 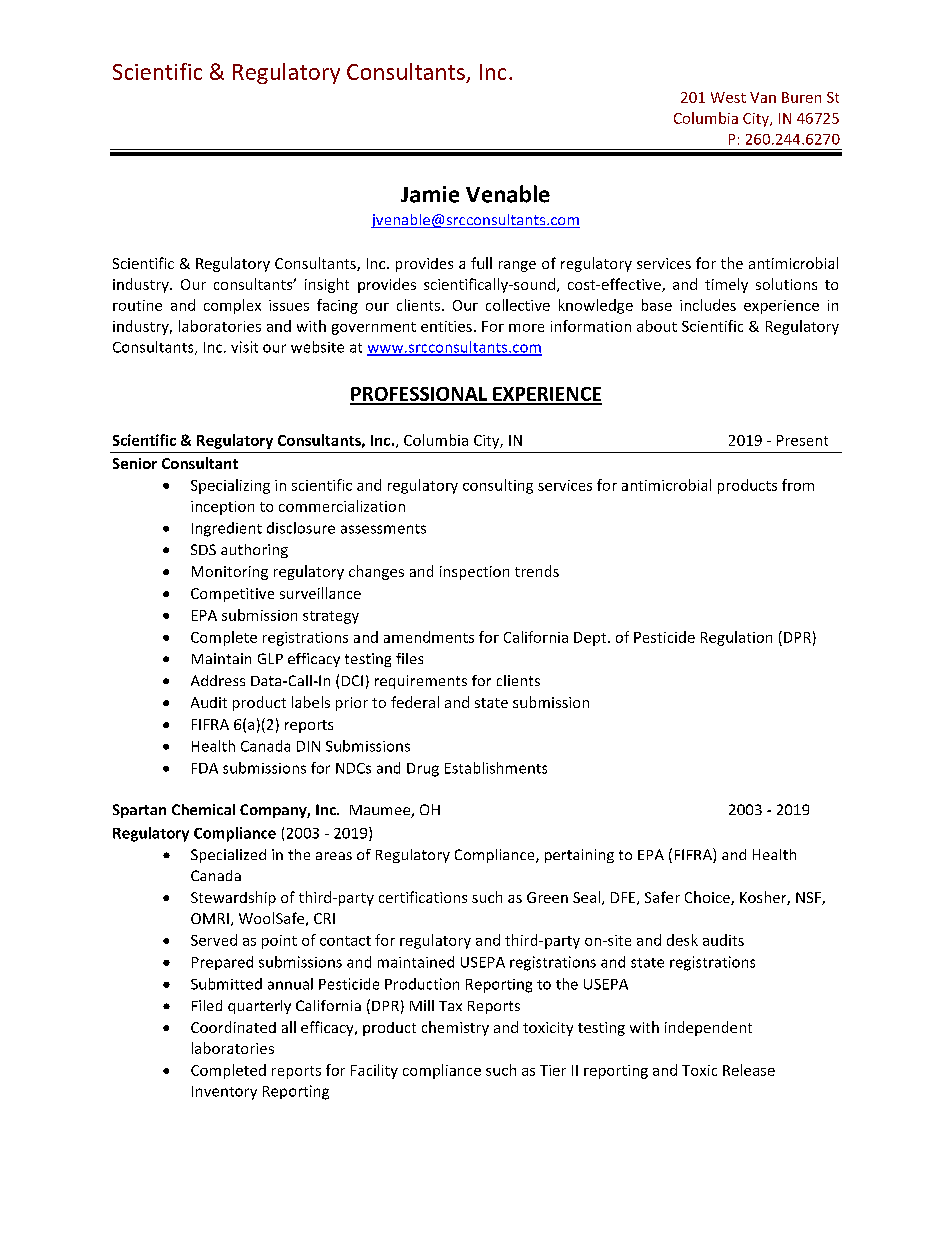 I want to click on consulting, so click(x=498, y=486).
